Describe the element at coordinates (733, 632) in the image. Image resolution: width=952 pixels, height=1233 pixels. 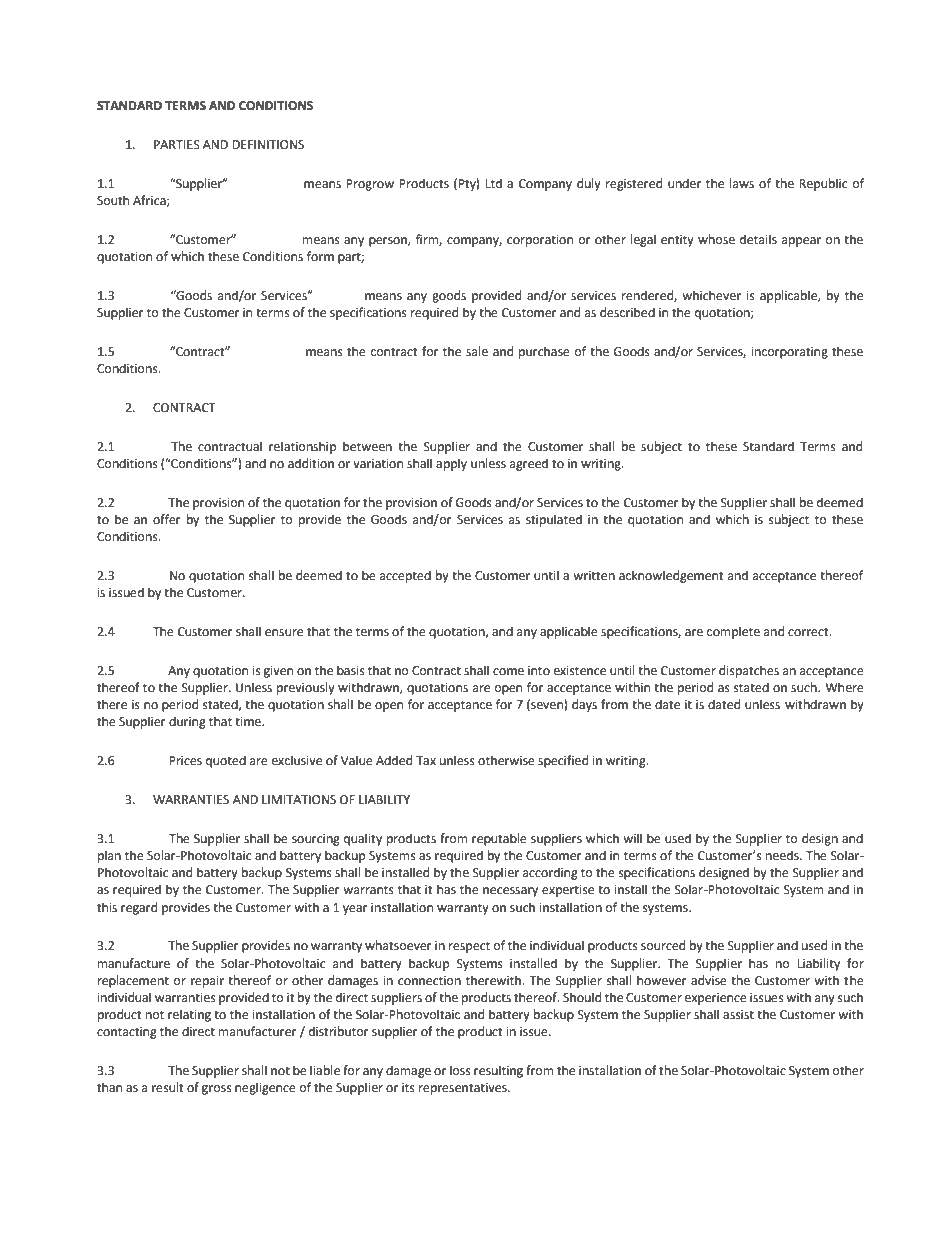
I see `complete` at that location.
